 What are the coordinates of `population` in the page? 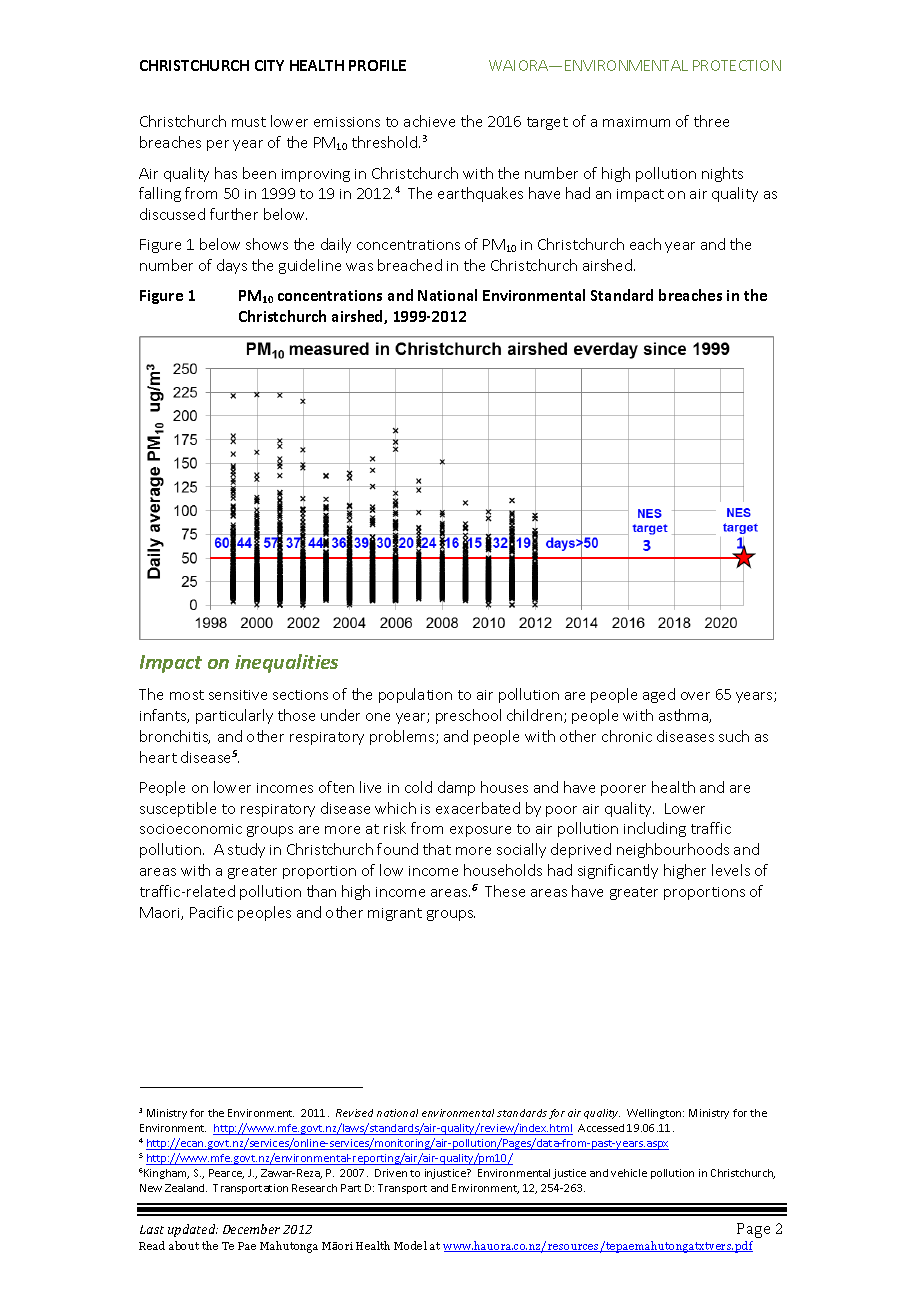 It's located at (415, 695).
